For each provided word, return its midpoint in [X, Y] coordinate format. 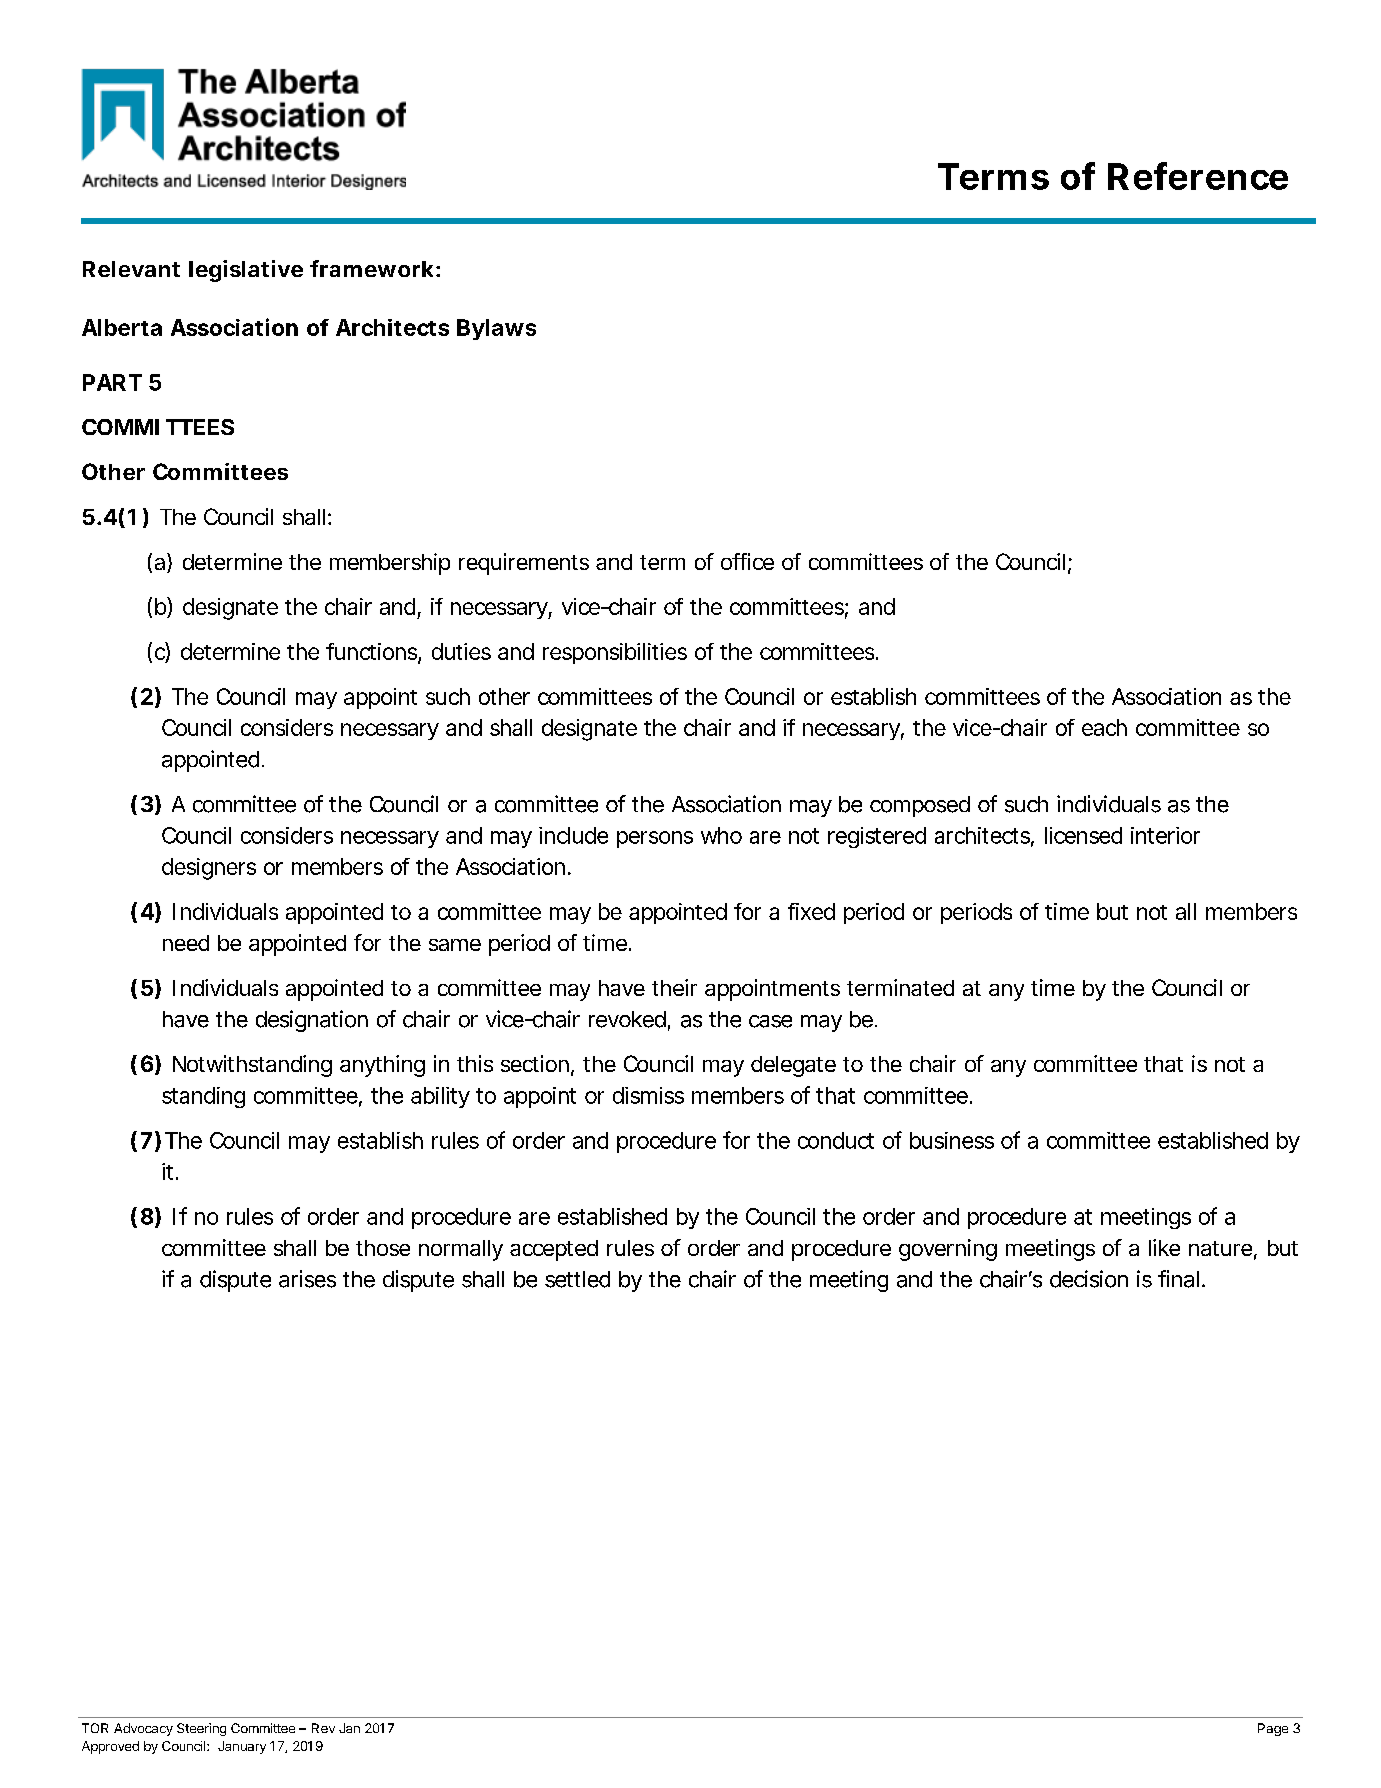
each [1104, 727]
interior [1165, 835]
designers [209, 869]
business [952, 1140]
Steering [201, 1729]
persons [655, 839]
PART [112, 382]
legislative [246, 271]
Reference [1198, 176]
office [747, 561]
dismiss [648, 1095]
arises [307, 1279]
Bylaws [496, 329]
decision [1089, 1279]
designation [312, 1021]
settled [577, 1279]
